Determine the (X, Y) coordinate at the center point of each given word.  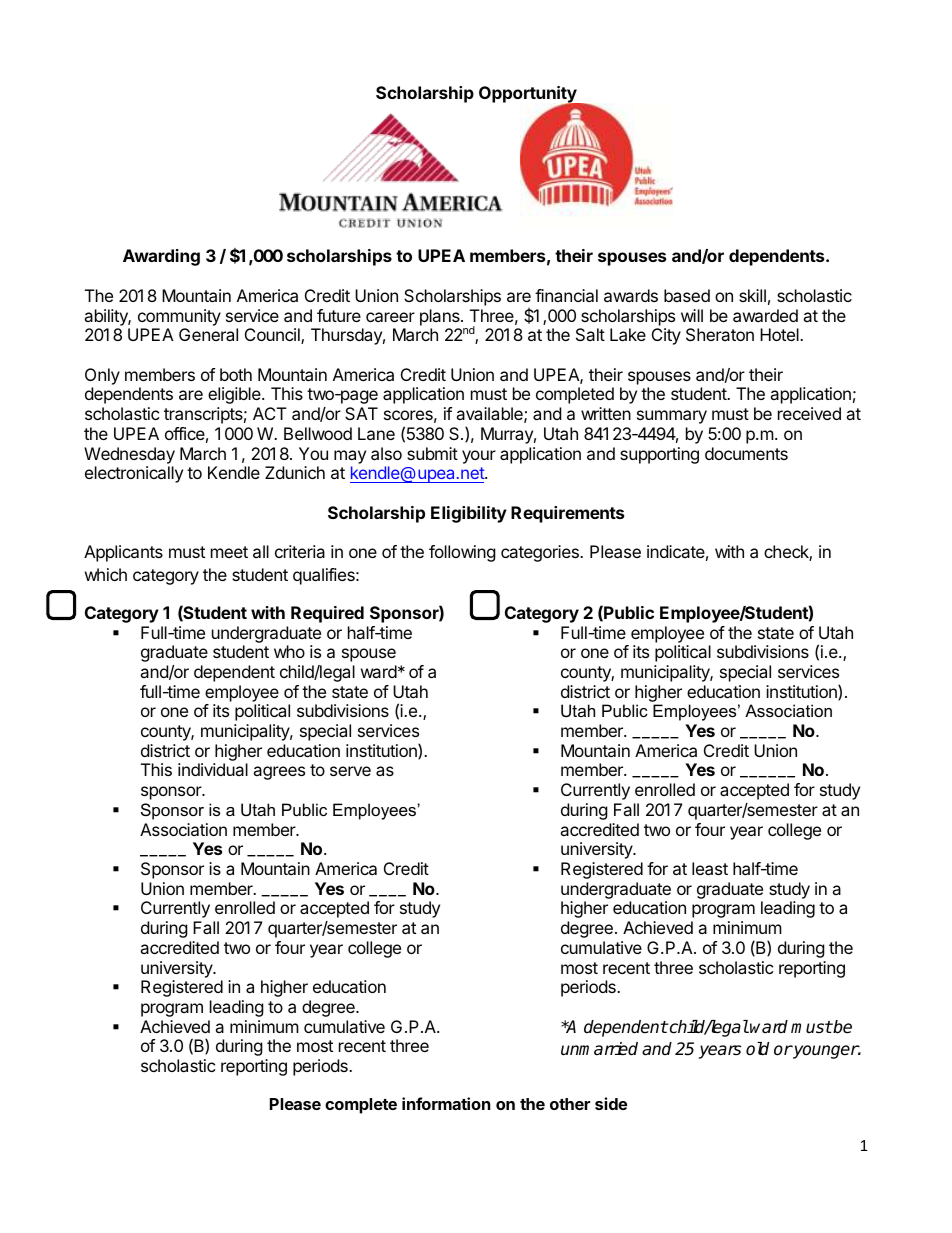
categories (541, 553)
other (570, 1104)
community (179, 317)
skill (752, 295)
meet (229, 552)
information (446, 1103)
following (462, 553)
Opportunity (529, 96)
